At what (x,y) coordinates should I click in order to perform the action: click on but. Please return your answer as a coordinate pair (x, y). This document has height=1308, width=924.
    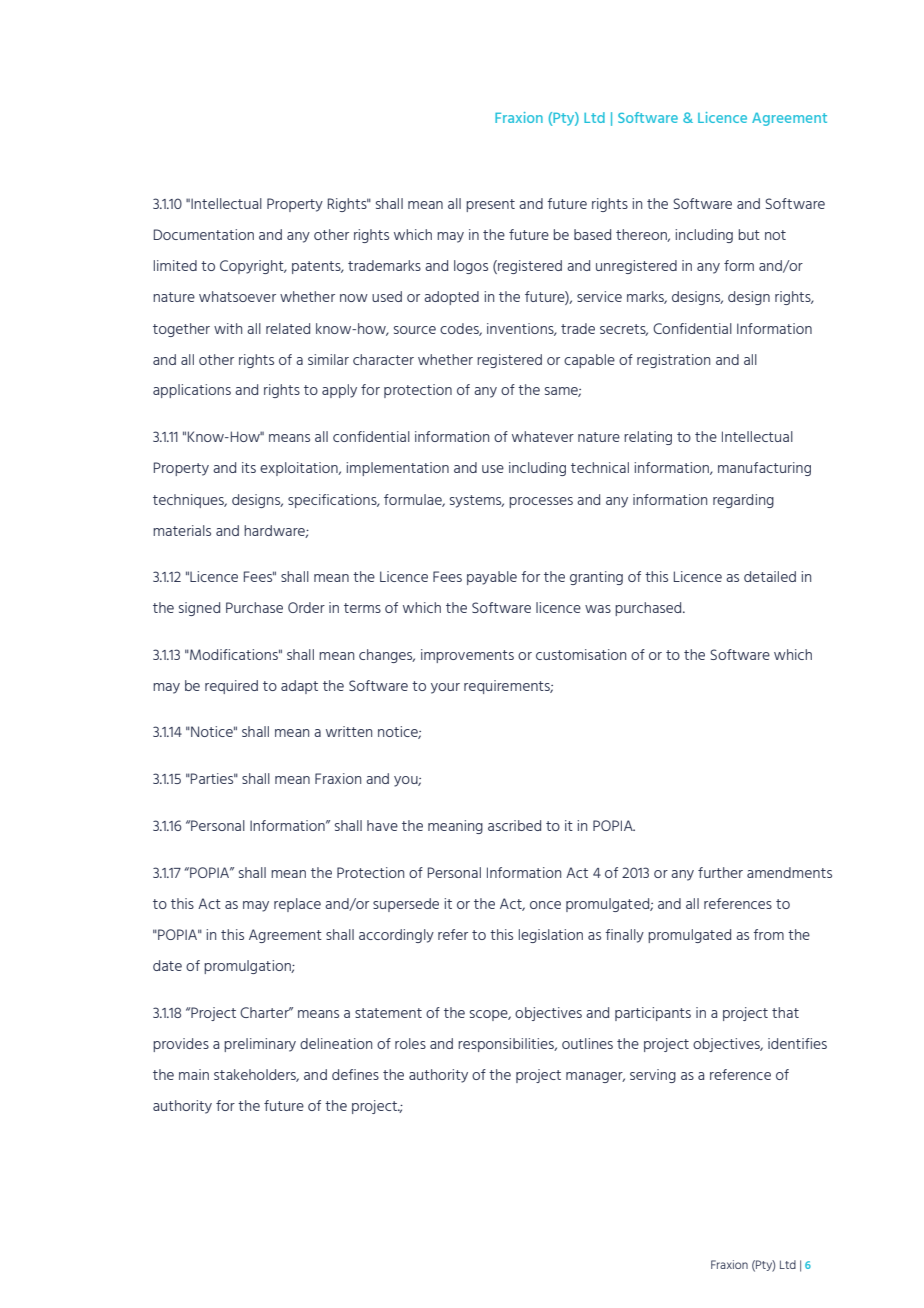
    Looking at the image, I should click on (749, 234).
